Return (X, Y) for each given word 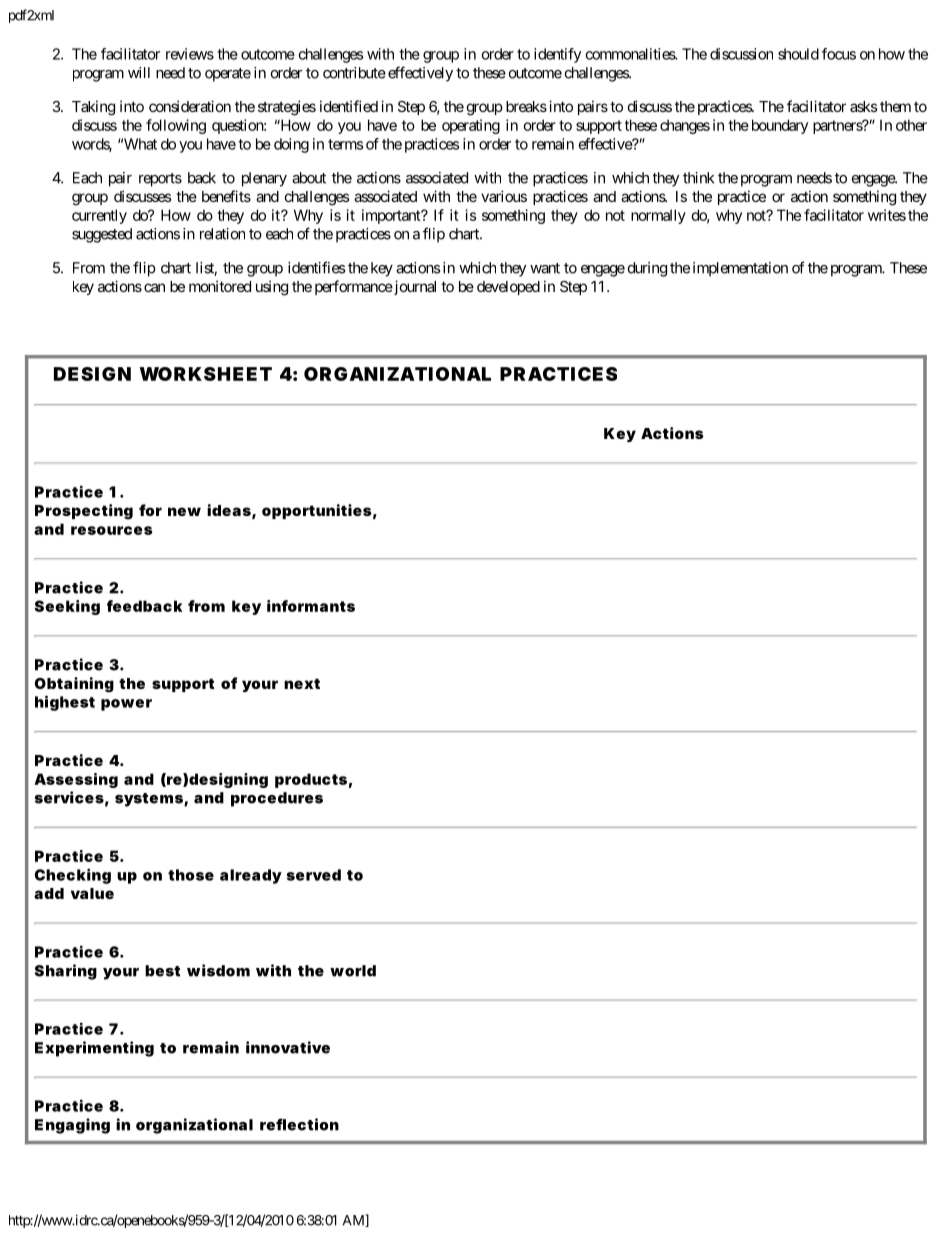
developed (508, 288)
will (139, 72)
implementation (740, 269)
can (154, 287)
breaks (526, 106)
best (163, 971)
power (126, 705)
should (798, 54)
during (647, 269)
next (302, 683)
